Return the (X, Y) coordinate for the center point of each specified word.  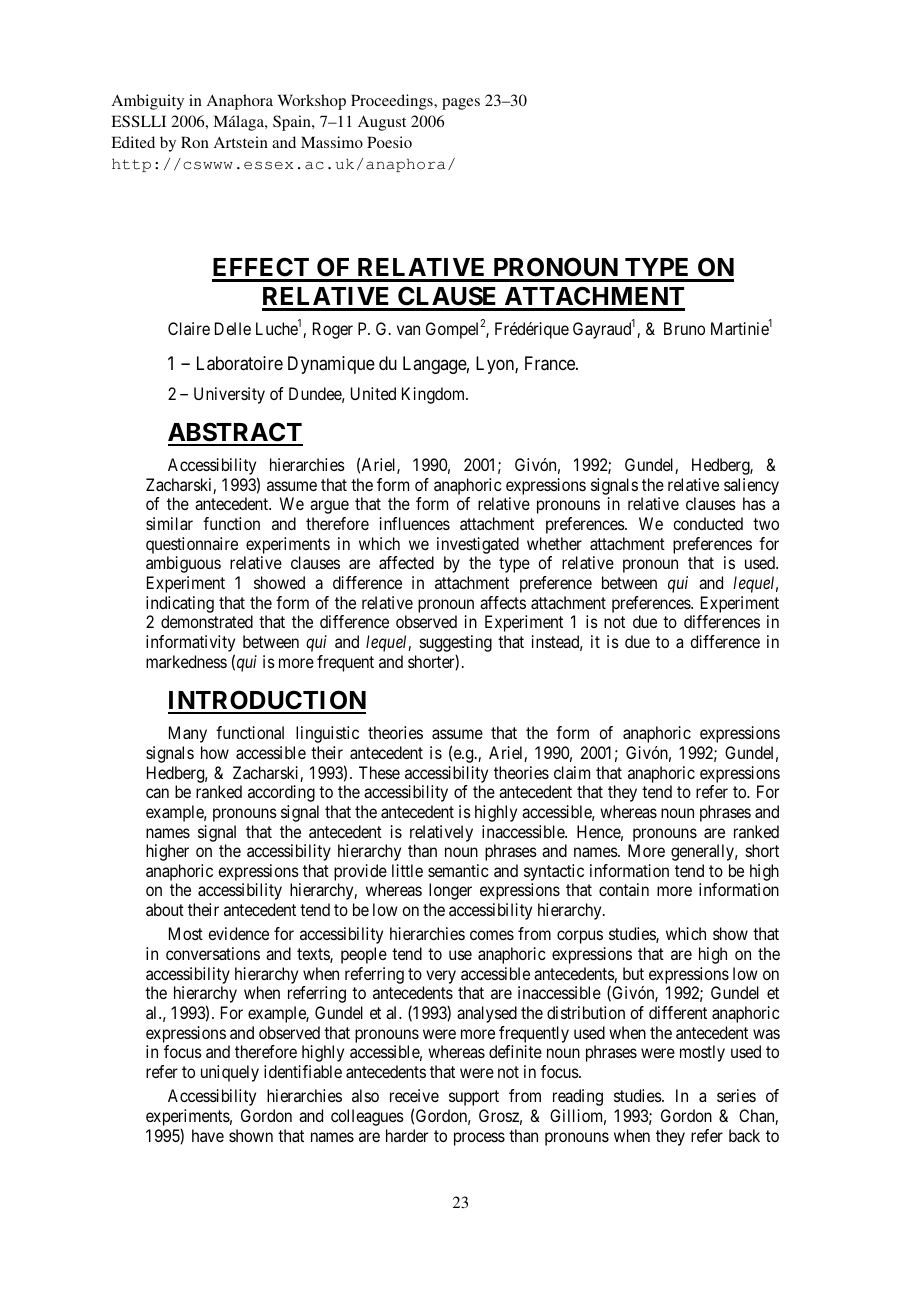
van (408, 330)
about (165, 909)
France (551, 363)
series (736, 1095)
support (474, 1098)
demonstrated (207, 621)
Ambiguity (148, 102)
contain (624, 889)
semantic (458, 870)
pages (461, 104)
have (208, 1135)
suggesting (456, 645)
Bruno (684, 328)
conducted (708, 523)
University (229, 395)
